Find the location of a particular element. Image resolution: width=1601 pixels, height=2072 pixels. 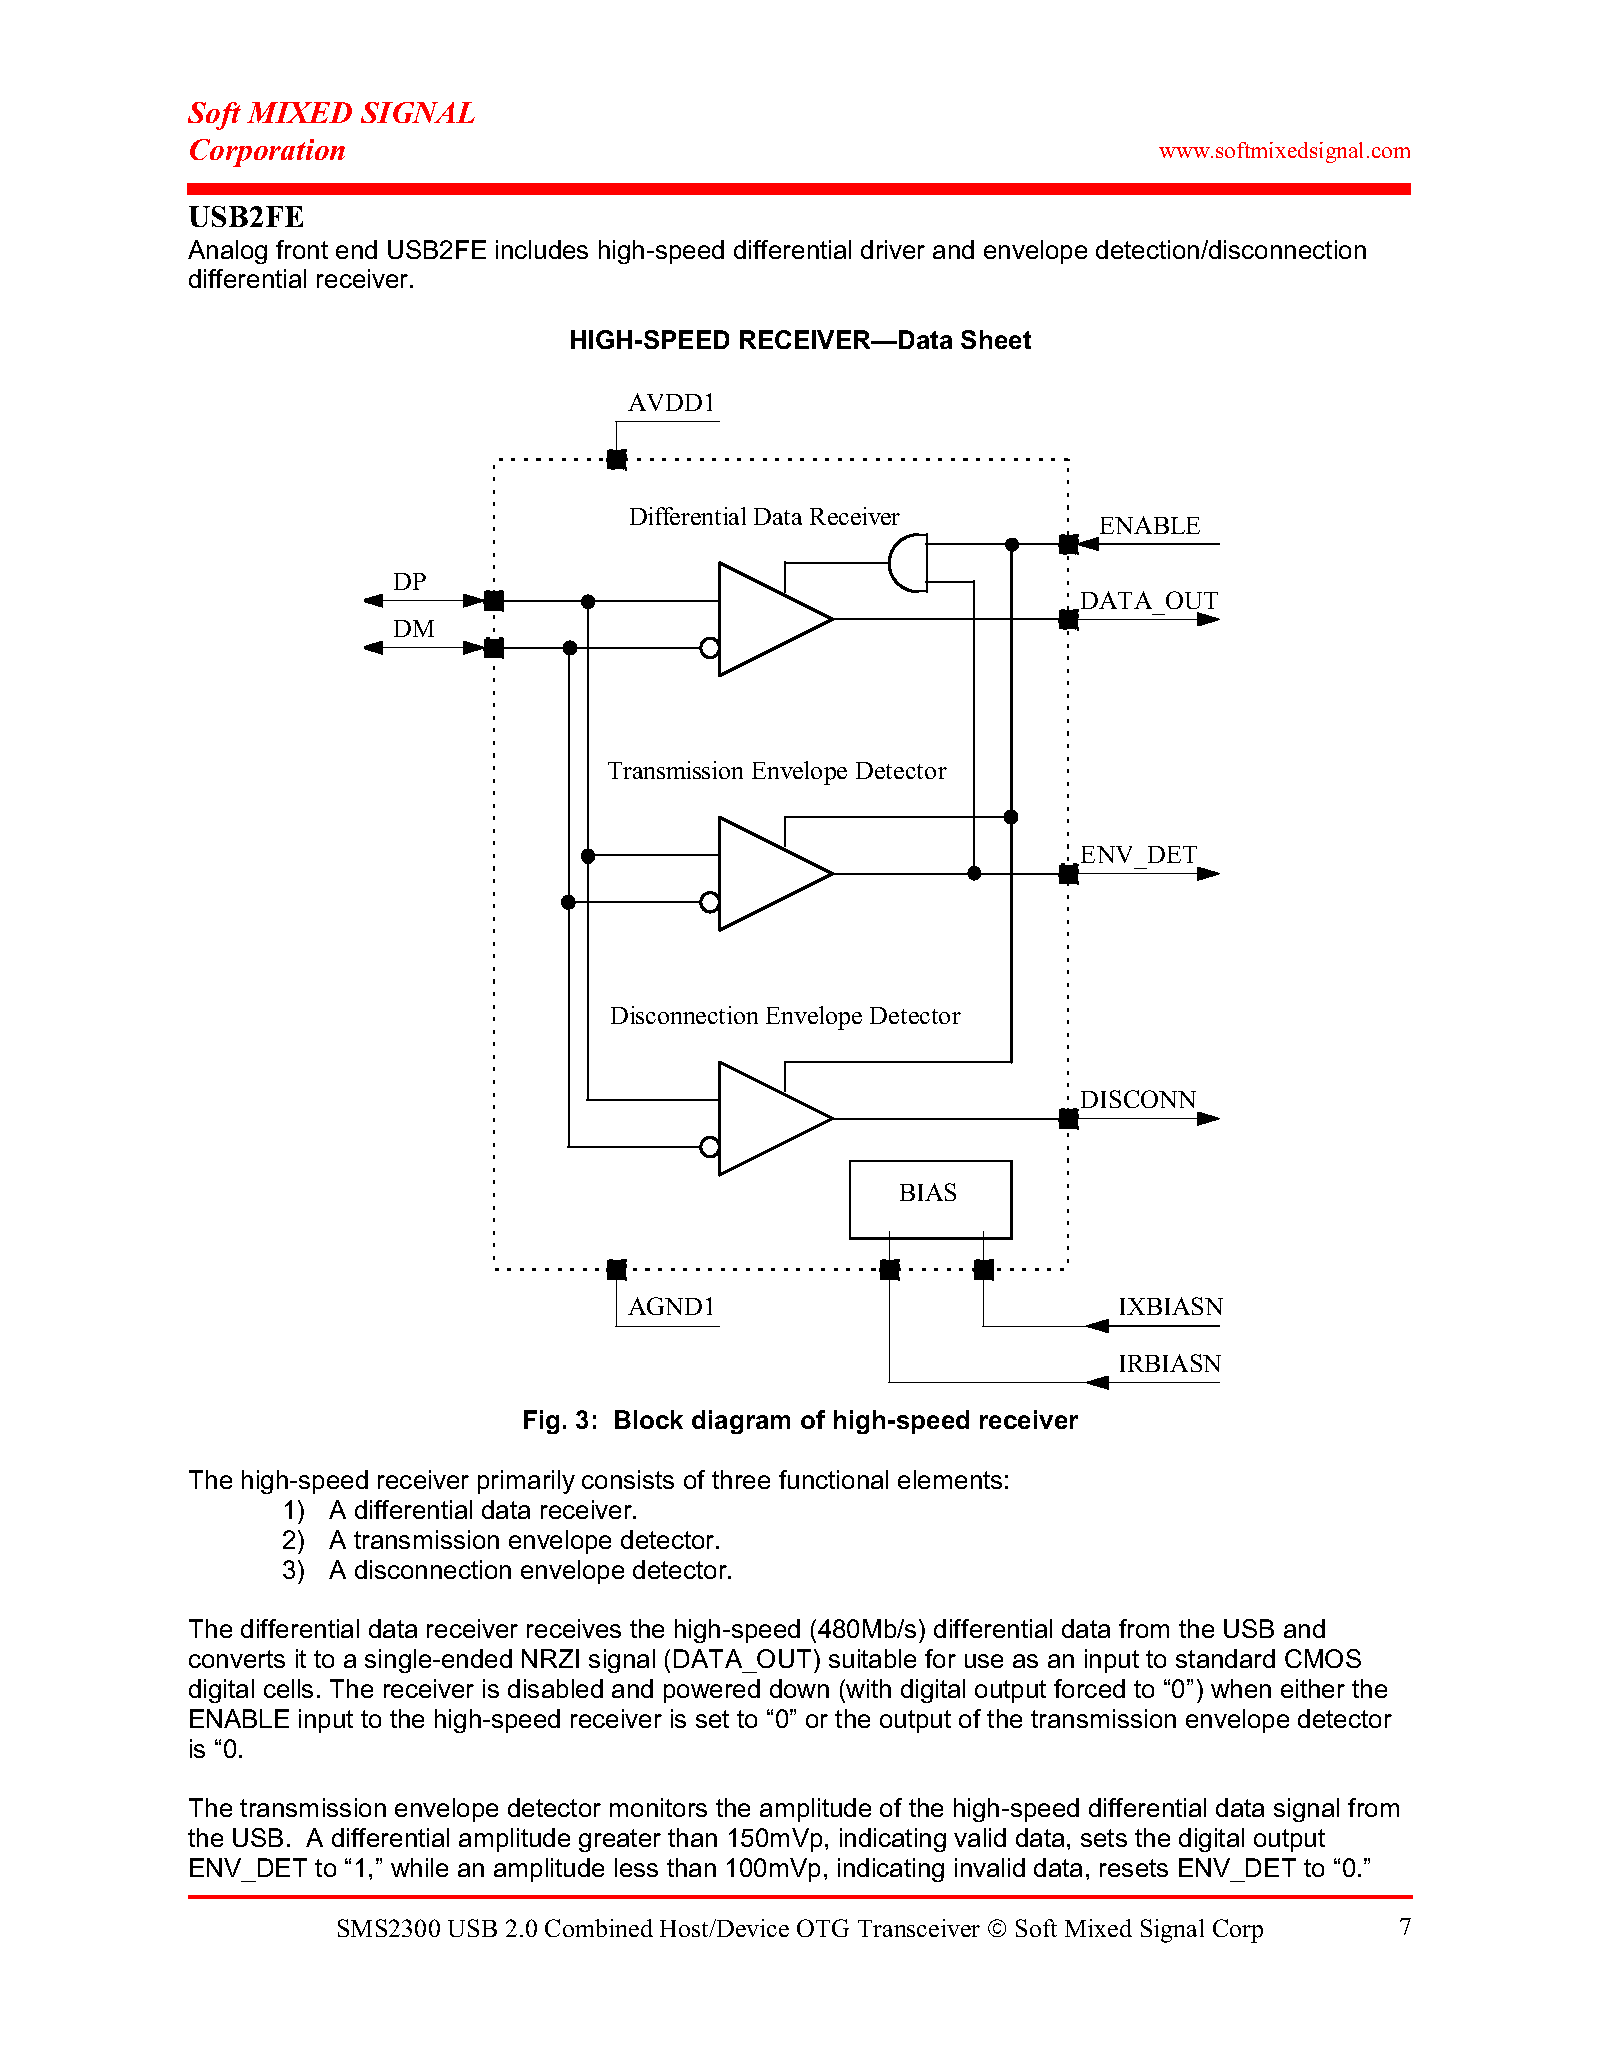

functional is located at coordinates (833, 1479).
